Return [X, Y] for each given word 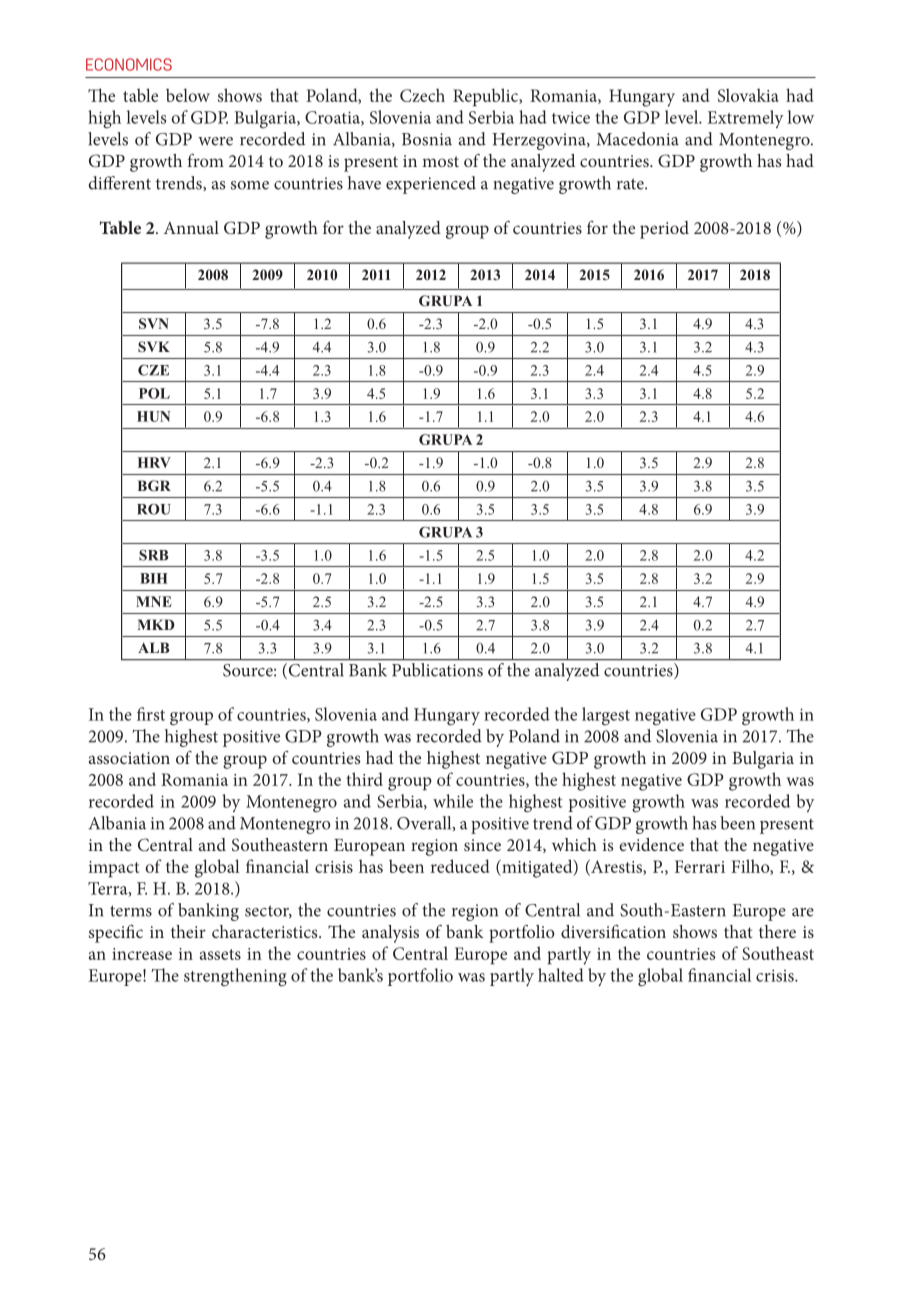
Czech [422, 95]
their [188, 931]
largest [606, 716]
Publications [437, 670]
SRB [154, 555]
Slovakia [748, 95]
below [188, 95]
